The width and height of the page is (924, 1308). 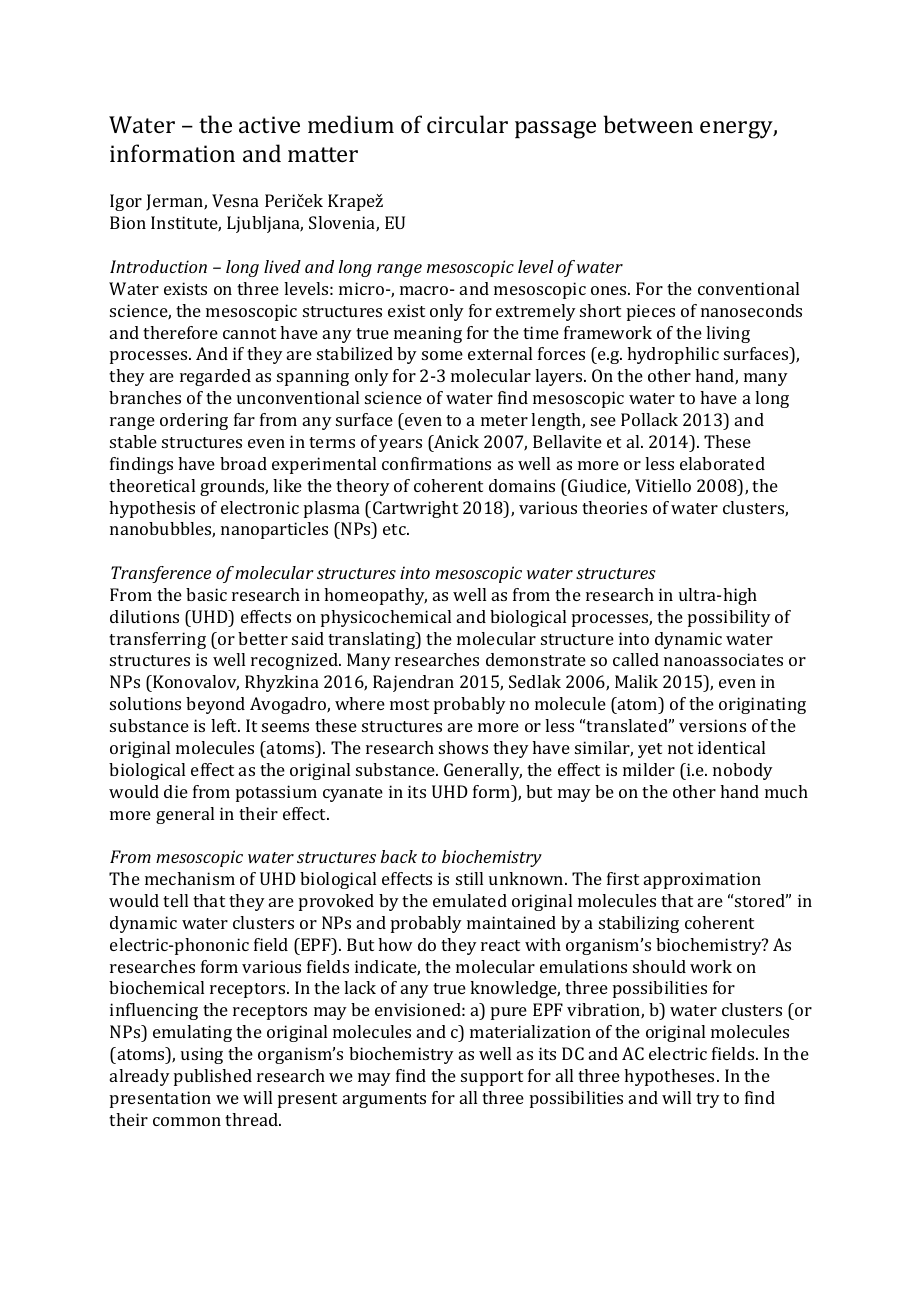 What do you see at coordinates (213, 1077) in the page?
I see `published` at bounding box center [213, 1077].
